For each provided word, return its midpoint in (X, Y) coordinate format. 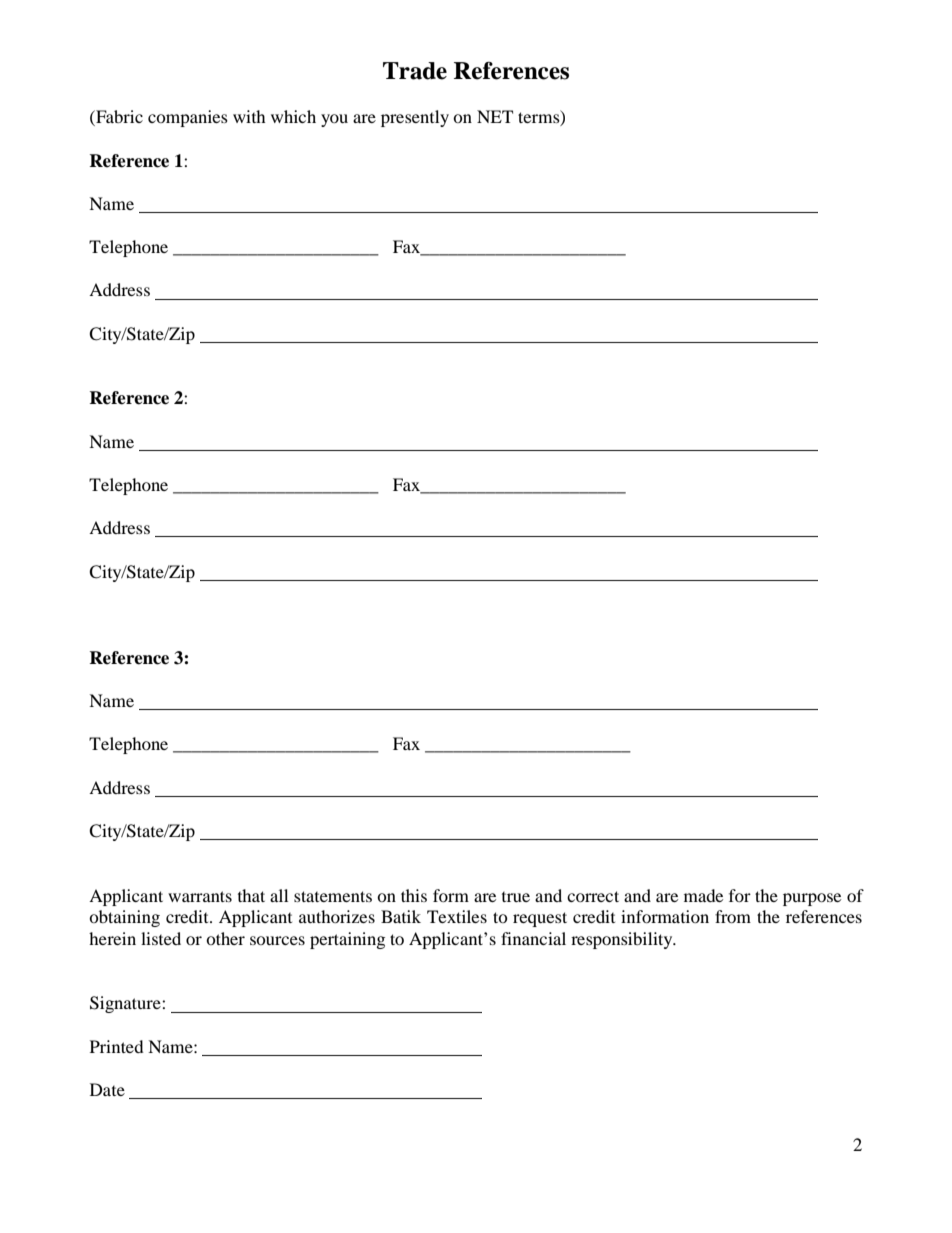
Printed (117, 1046)
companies (188, 118)
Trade (415, 71)
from (733, 916)
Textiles (457, 916)
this (414, 895)
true (516, 897)
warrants (200, 896)
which (293, 116)
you (334, 120)
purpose (812, 899)
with (249, 116)
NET (495, 116)
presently (415, 118)
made (703, 895)
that (251, 895)
